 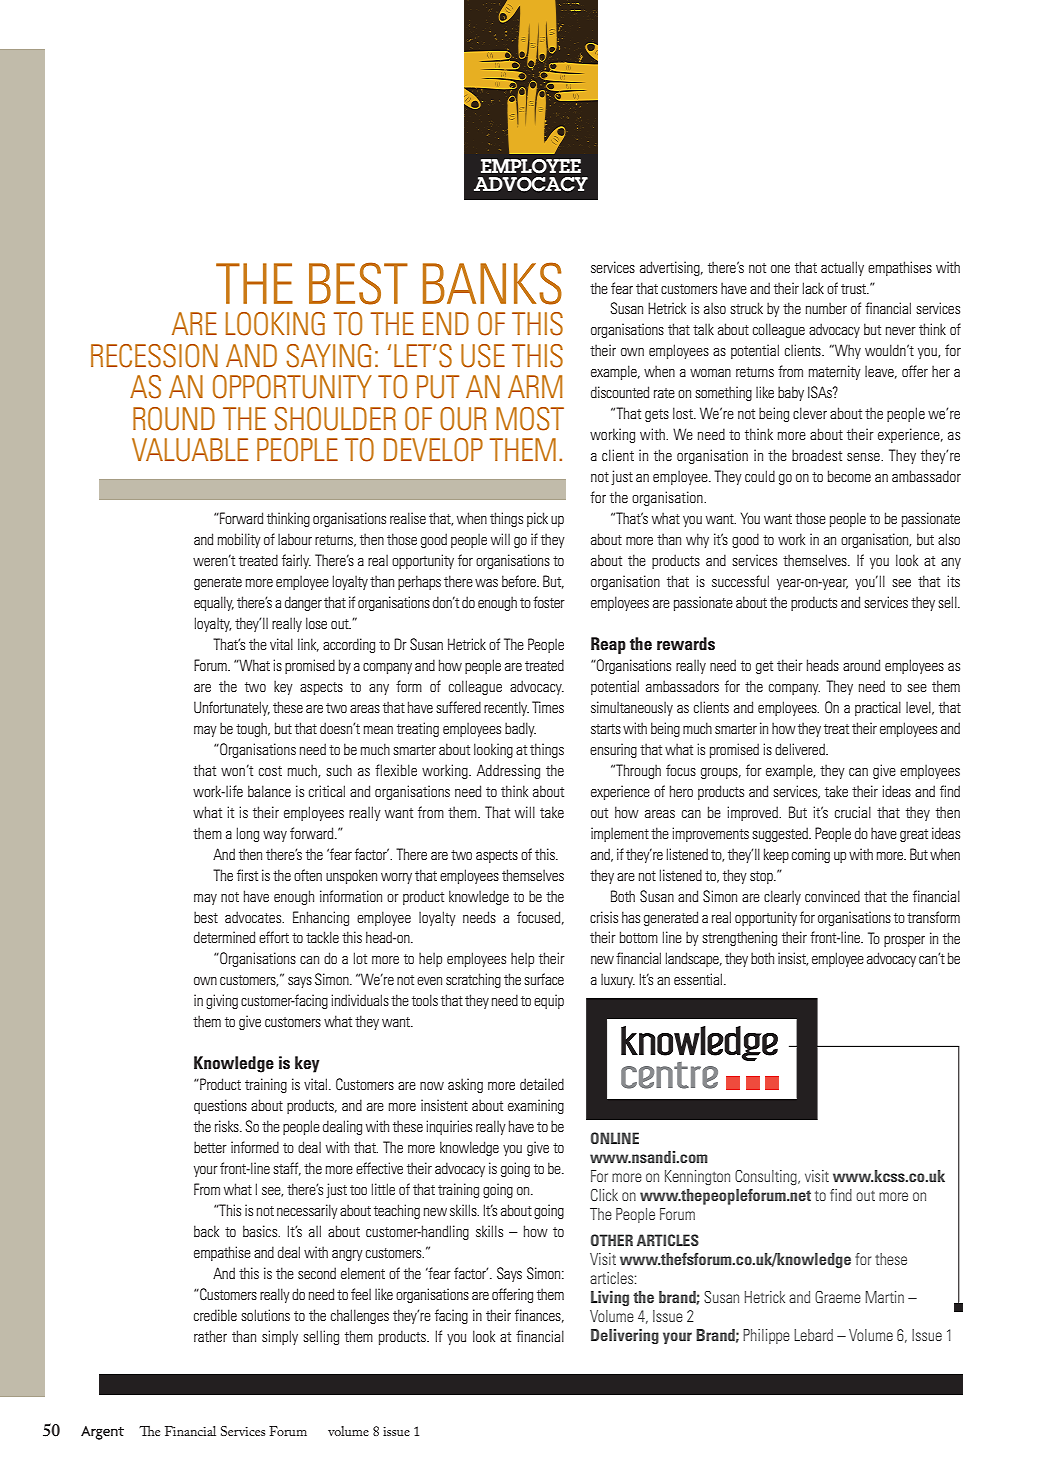 I want to click on long, so click(x=248, y=834).
